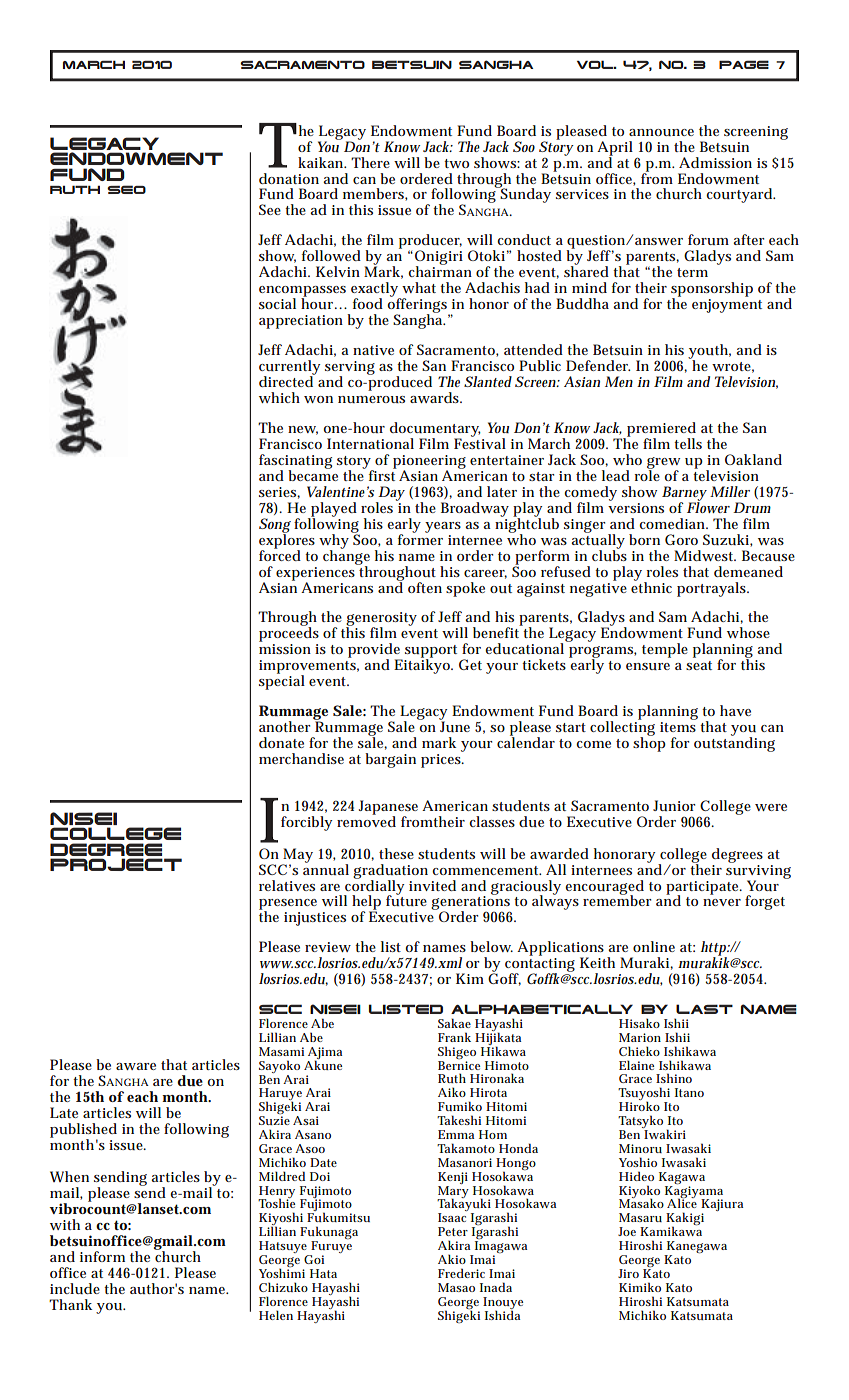  Describe the element at coordinates (704, 1009) in the image. I see `LAST` at that location.
